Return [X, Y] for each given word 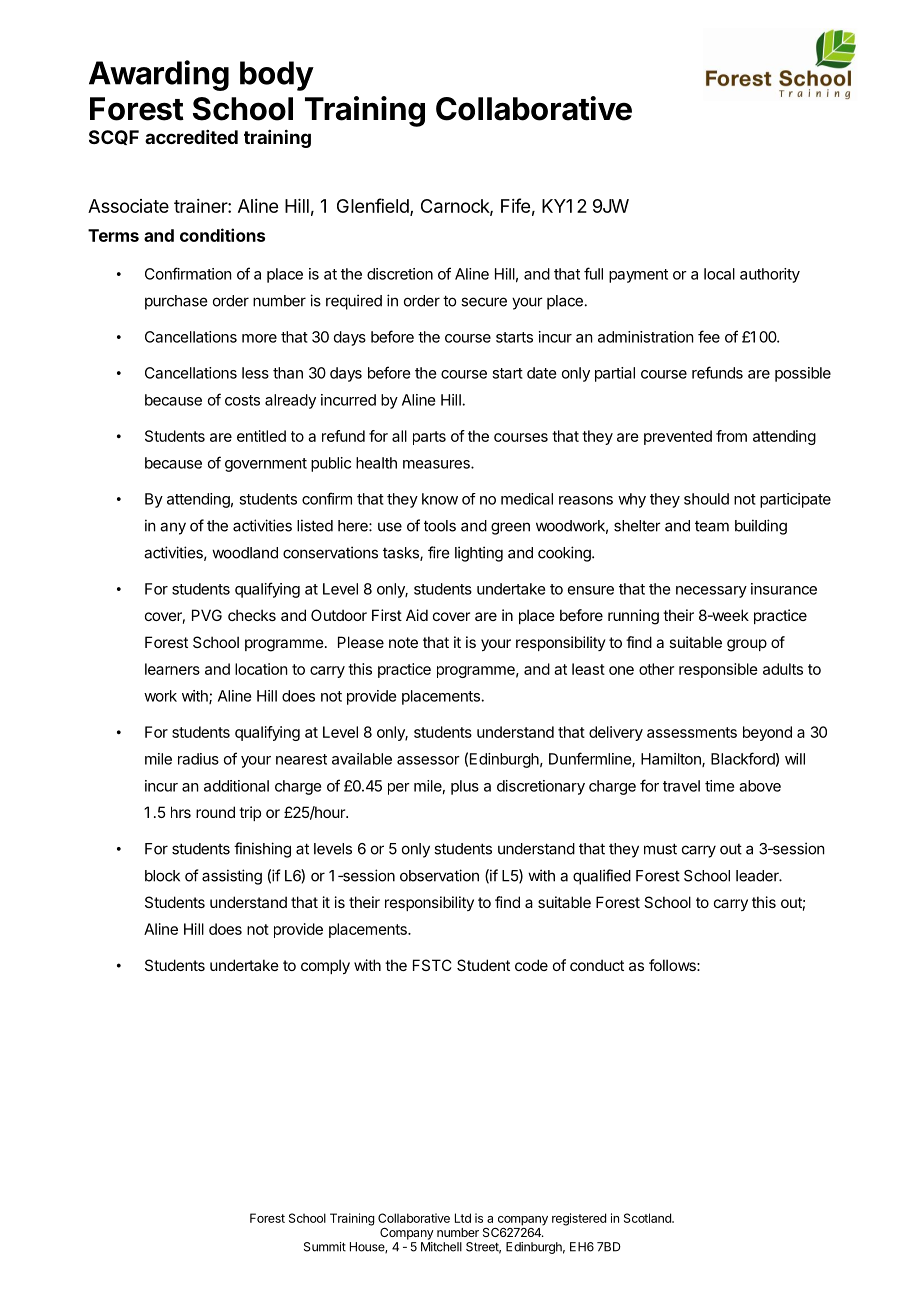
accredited [191, 137]
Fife [515, 205]
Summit [325, 1247]
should [706, 499]
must [660, 849]
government [266, 465]
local [719, 274]
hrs [181, 812]
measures [437, 464]
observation [439, 875]
